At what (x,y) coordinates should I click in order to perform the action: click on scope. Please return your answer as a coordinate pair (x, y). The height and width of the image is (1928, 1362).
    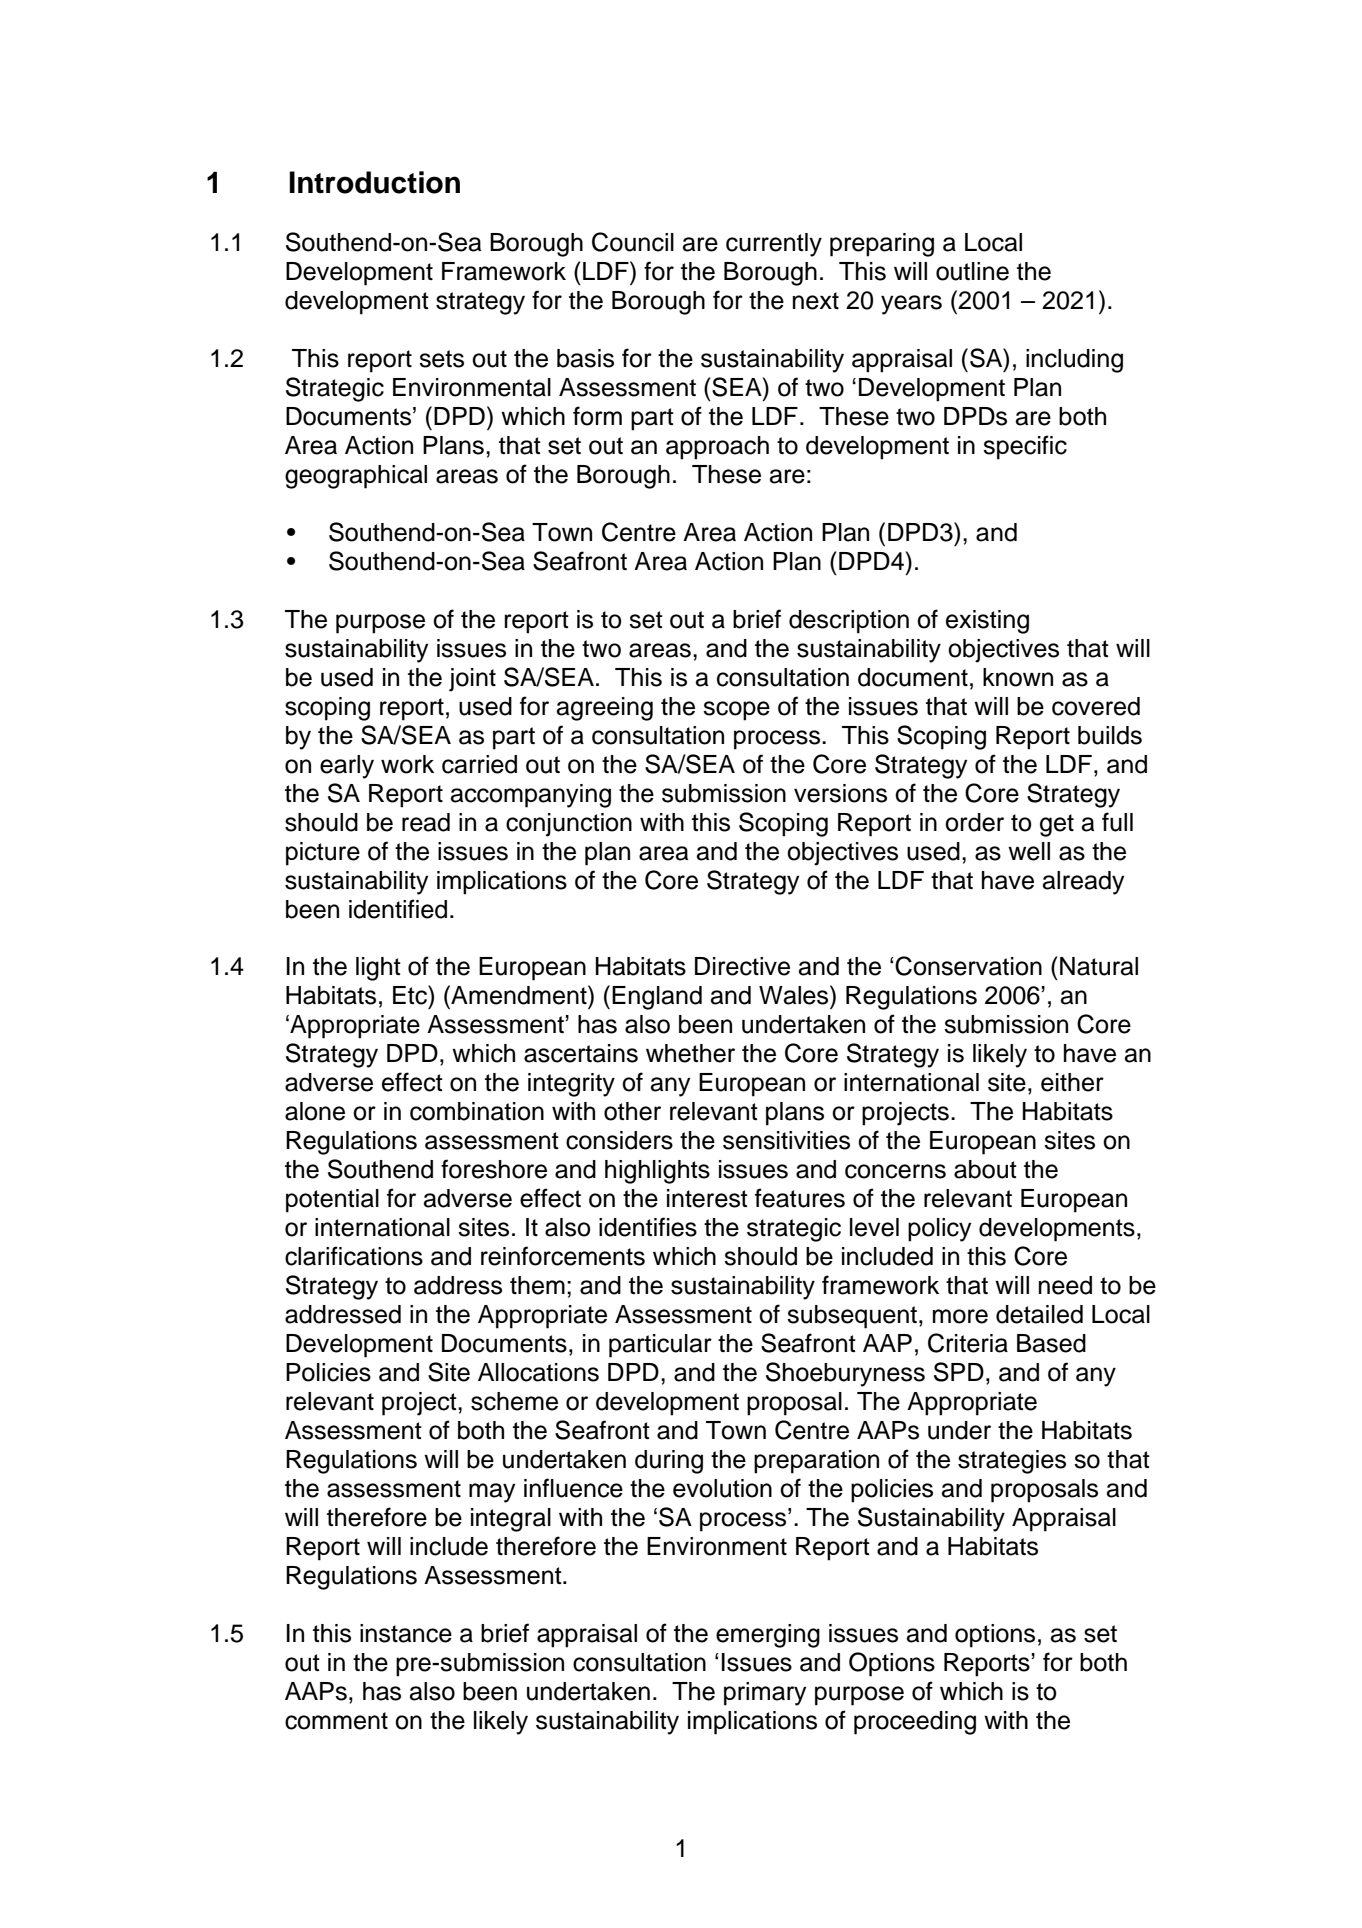
    Looking at the image, I should click on (736, 711).
